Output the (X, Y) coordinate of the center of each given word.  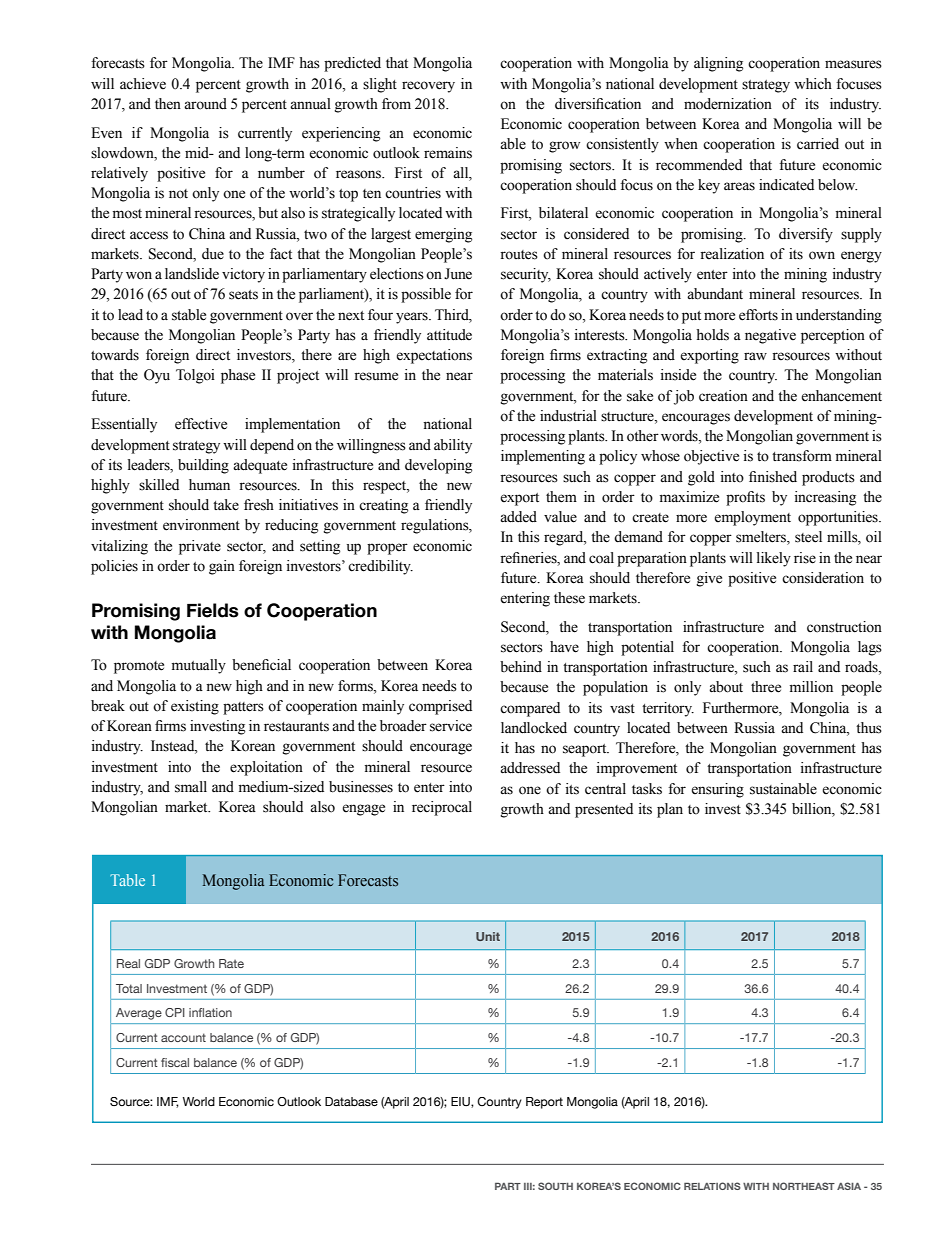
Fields (213, 610)
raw (755, 356)
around (205, 104)
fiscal (175, 1062)
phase (238, 376)
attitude (449, 335)
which (813, 84)
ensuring (717, 790)
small (191, 787)
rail (803, 666)
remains (448, 153)
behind (521, 667)
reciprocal (442, 808)
